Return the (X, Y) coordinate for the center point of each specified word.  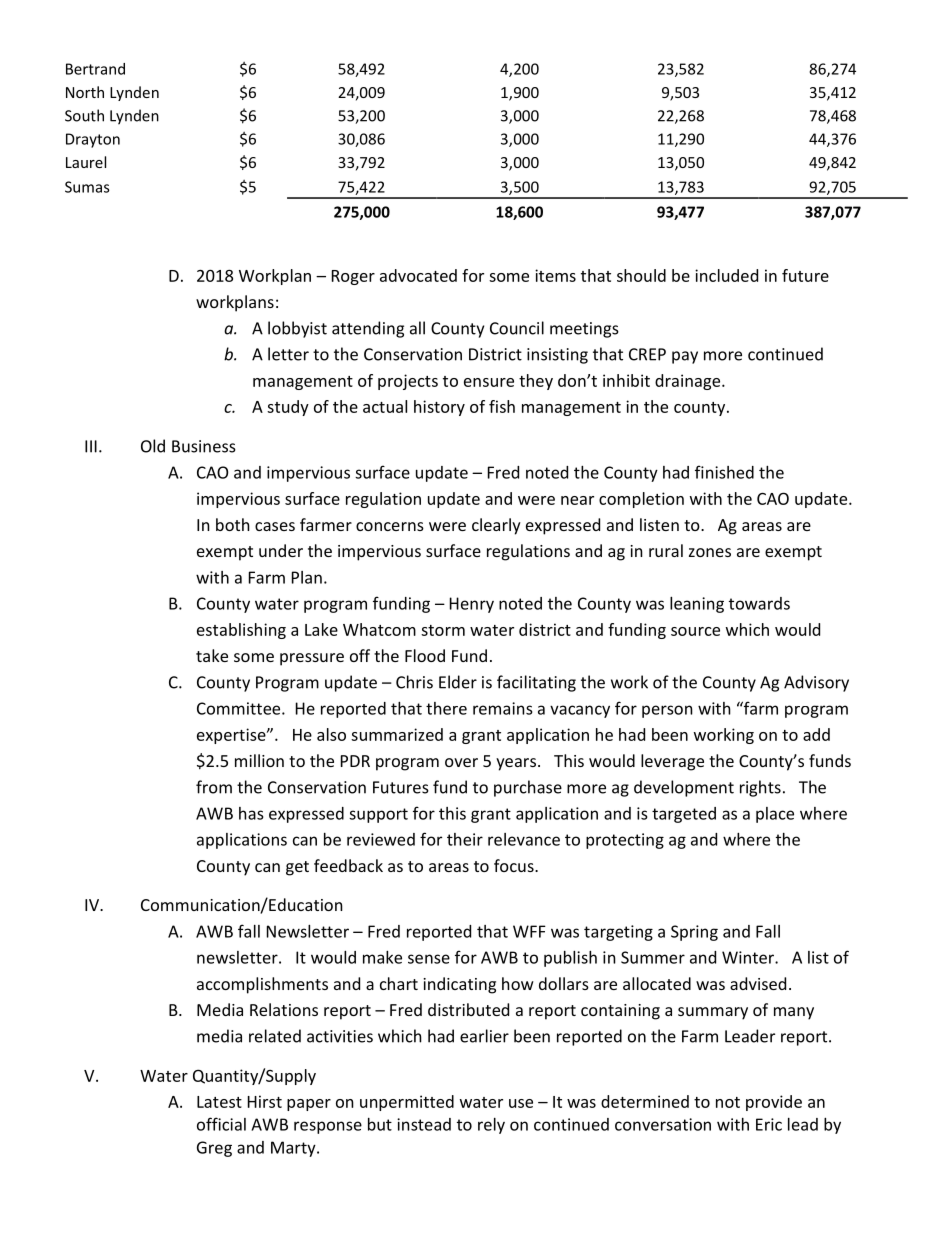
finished (724, 472)
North (85, 92)
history (439, 408)
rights (760, 788)
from (214, 787)
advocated (418, 275)
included (726, 275)
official (221, 1124)
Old (153, 446)
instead (424, 1124)
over (461, 762)
